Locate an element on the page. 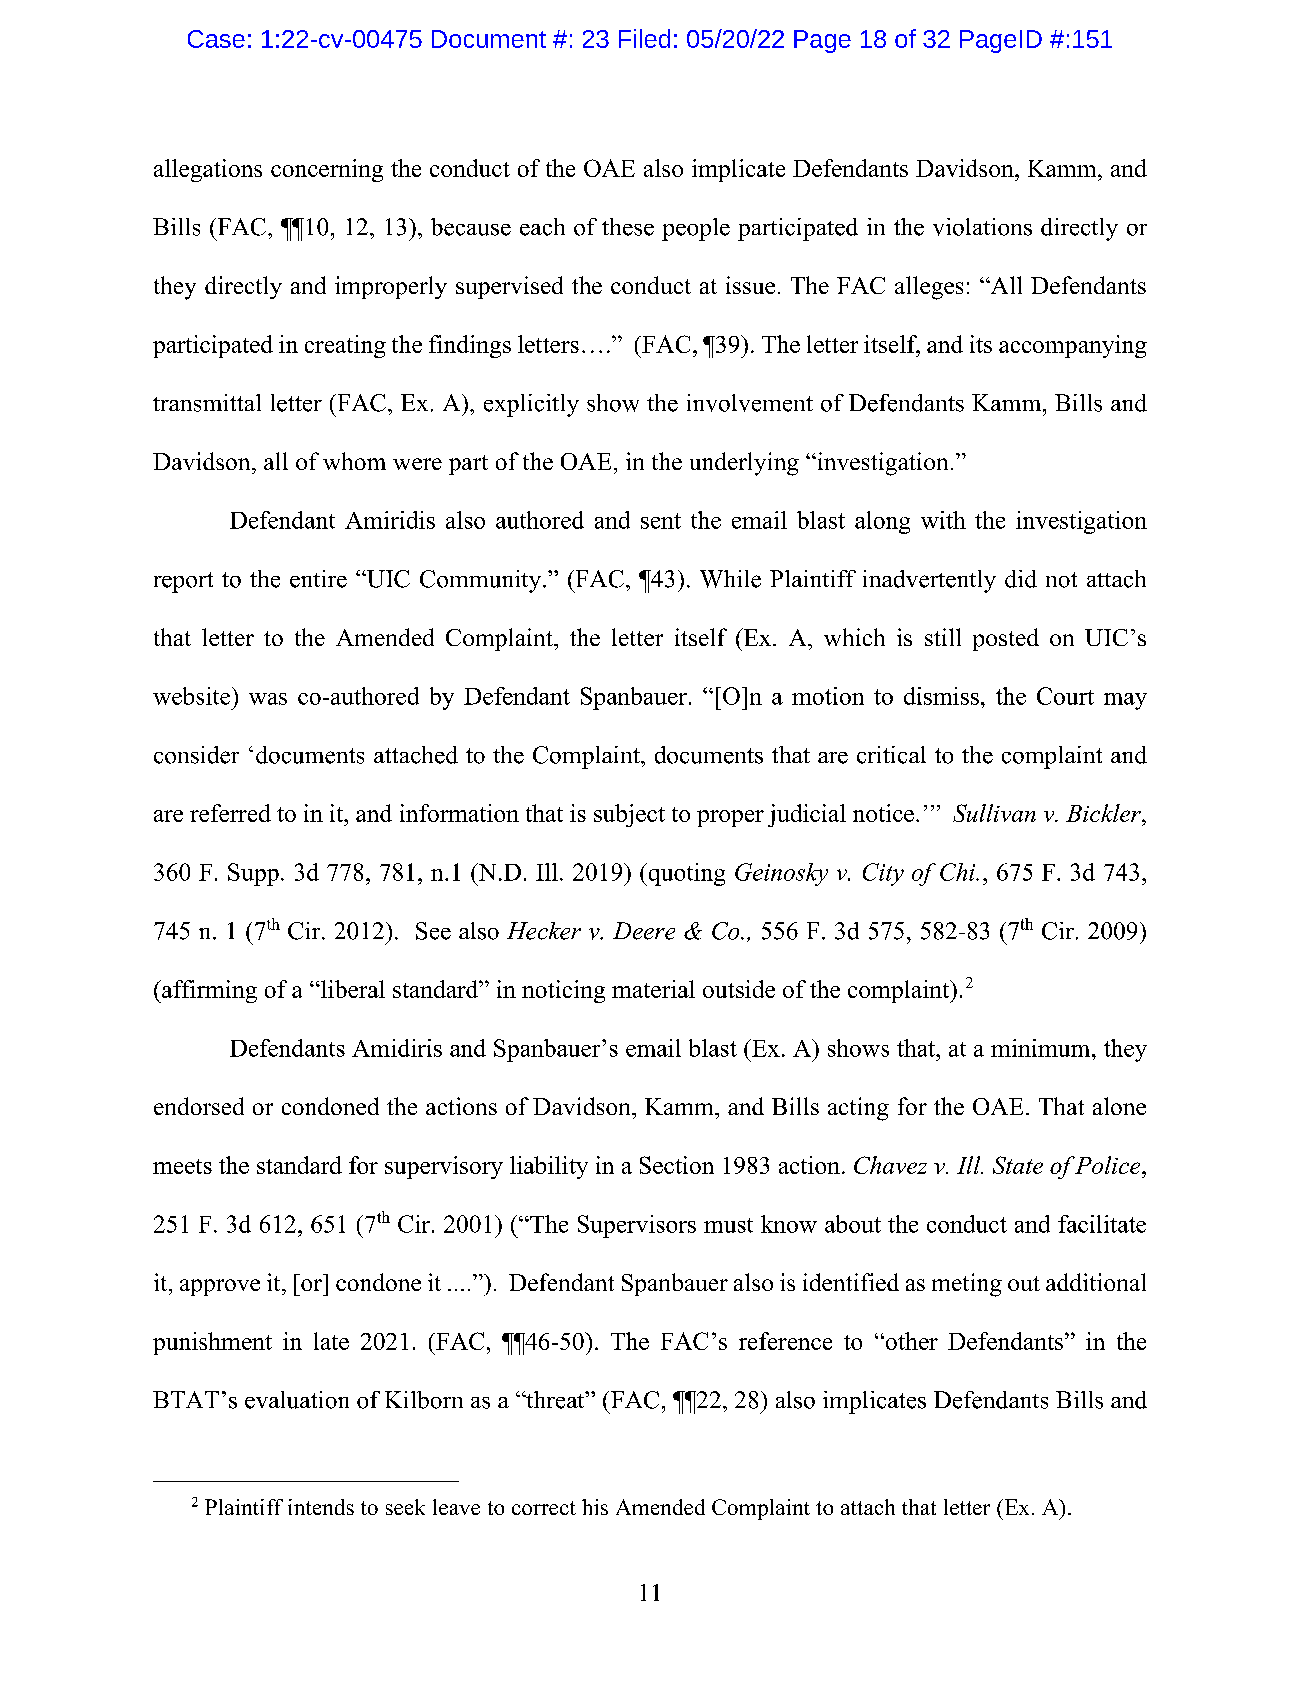 The height and width of the image is (1683, 1300). subject is located at coordinates (629, 815).
